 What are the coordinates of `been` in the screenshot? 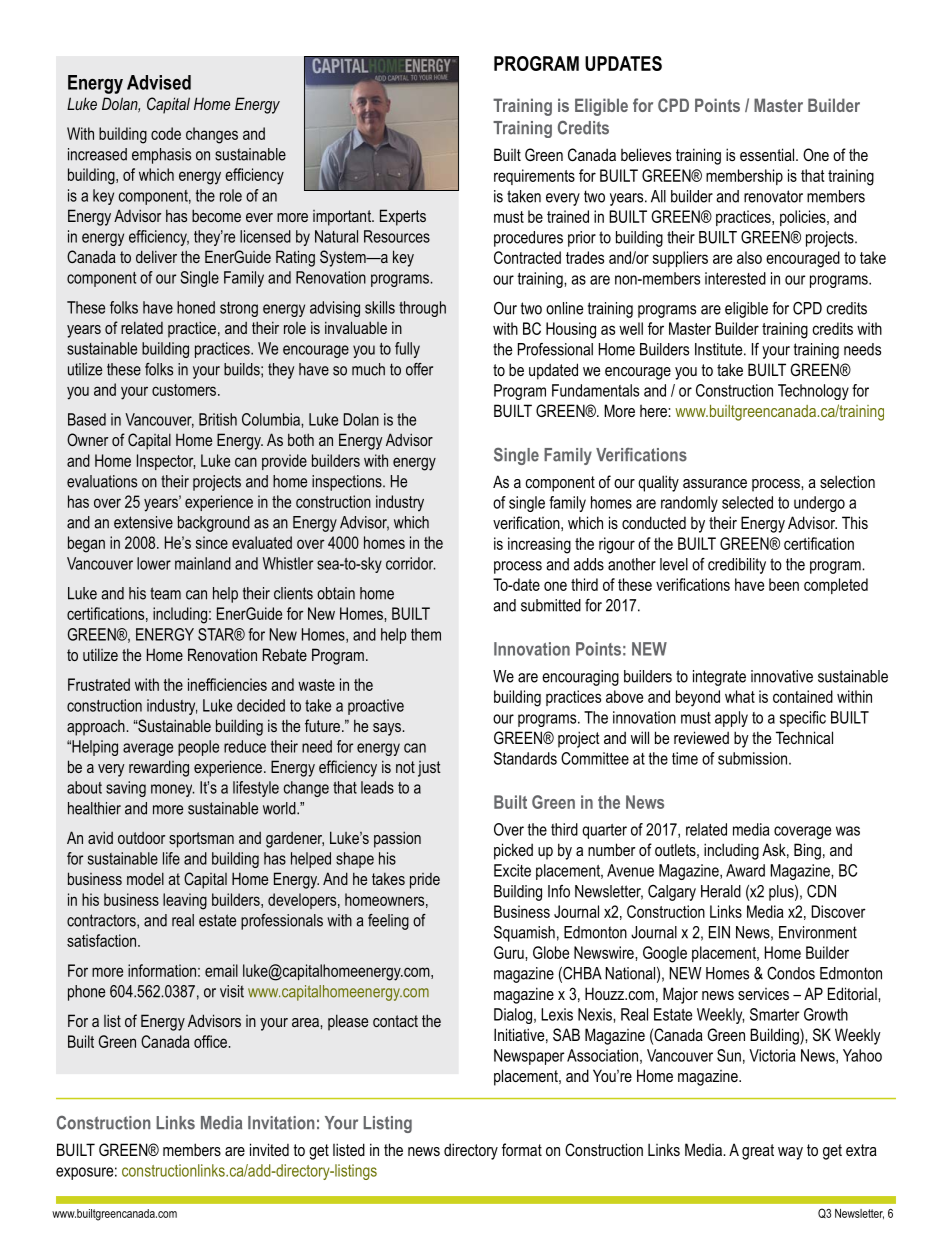 It's located at (784, 584).
